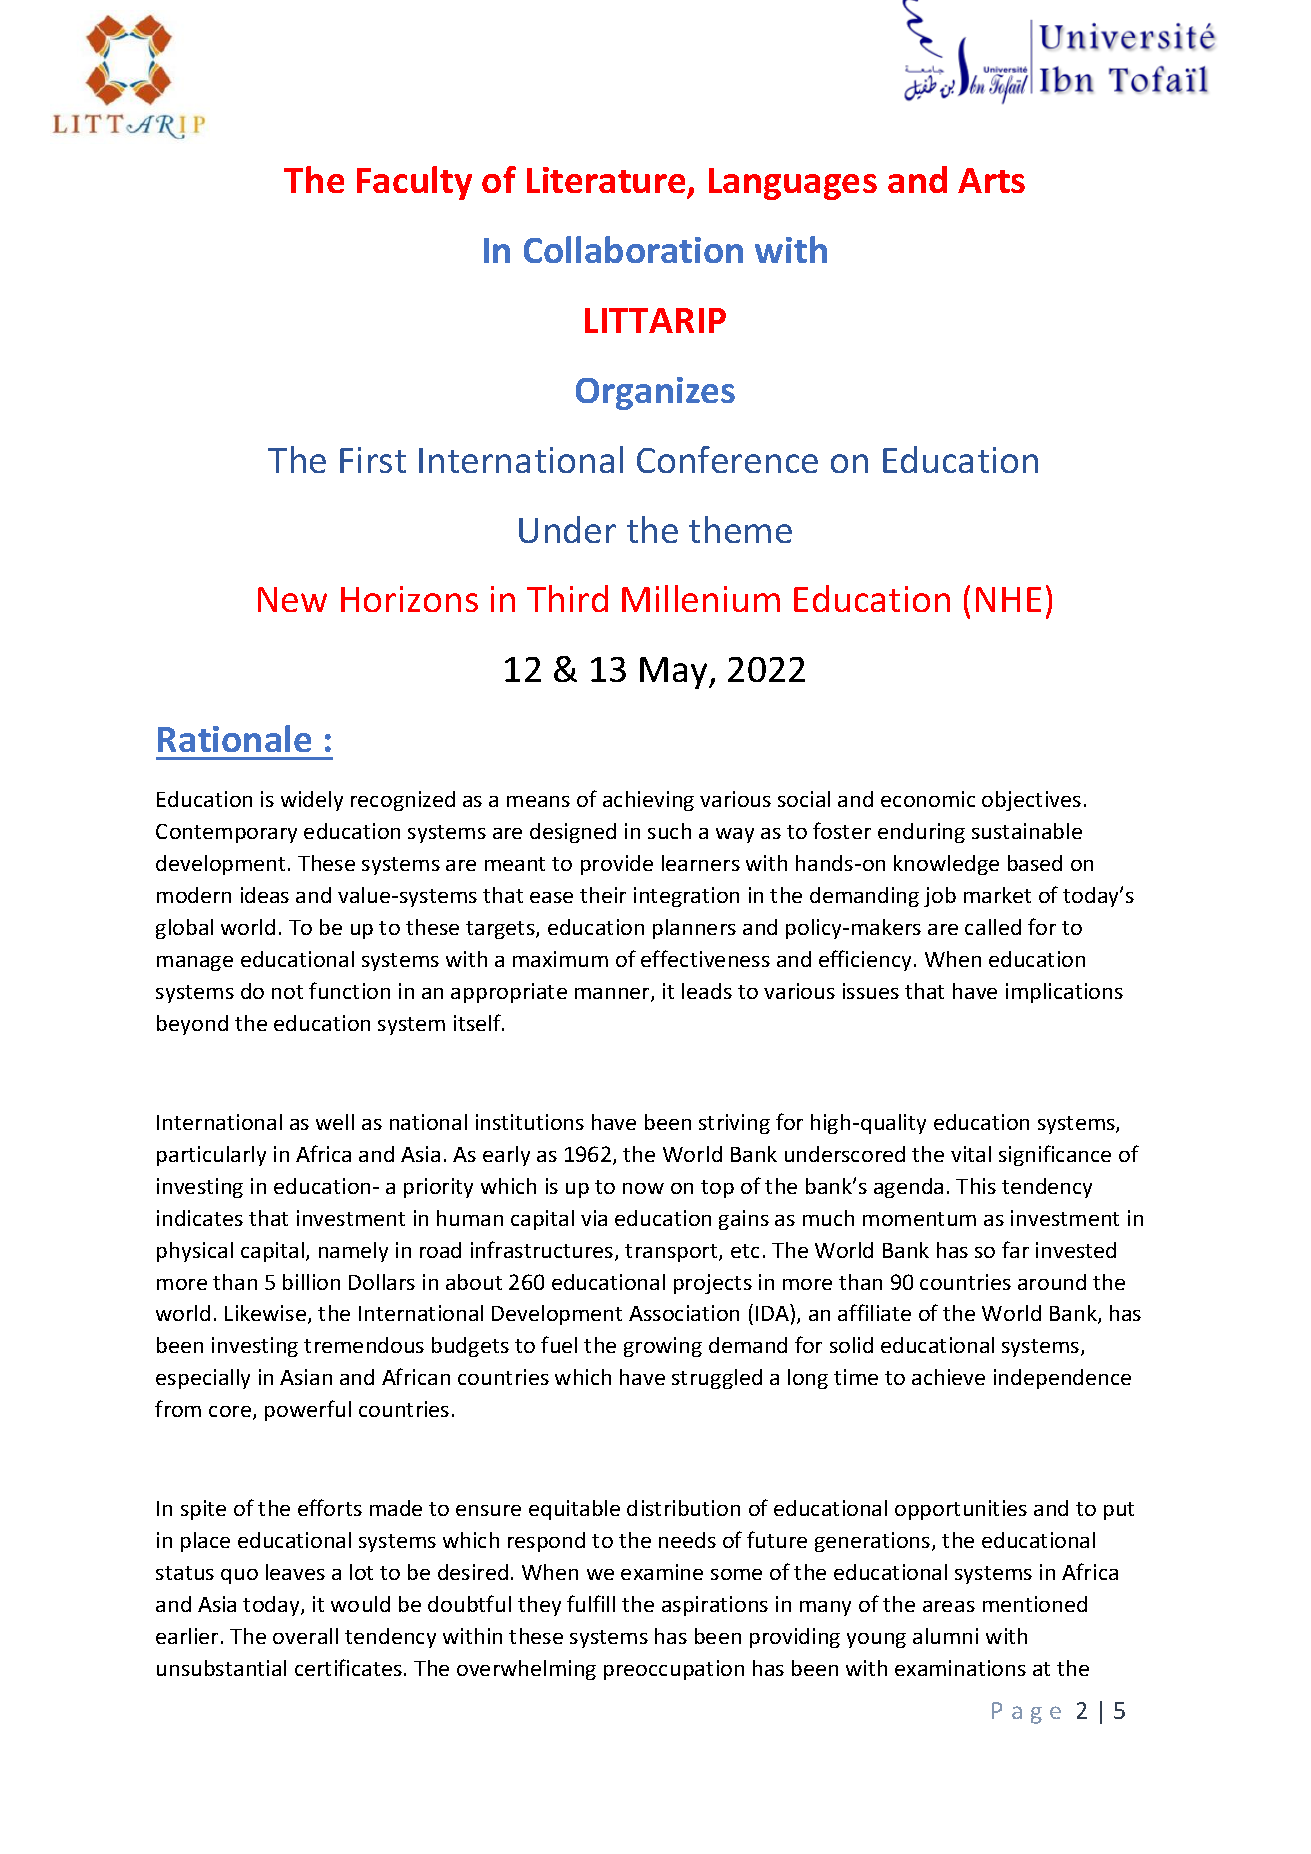  Describe the element at coordinates (694, 929) in the document. I see `planners` at that location.
